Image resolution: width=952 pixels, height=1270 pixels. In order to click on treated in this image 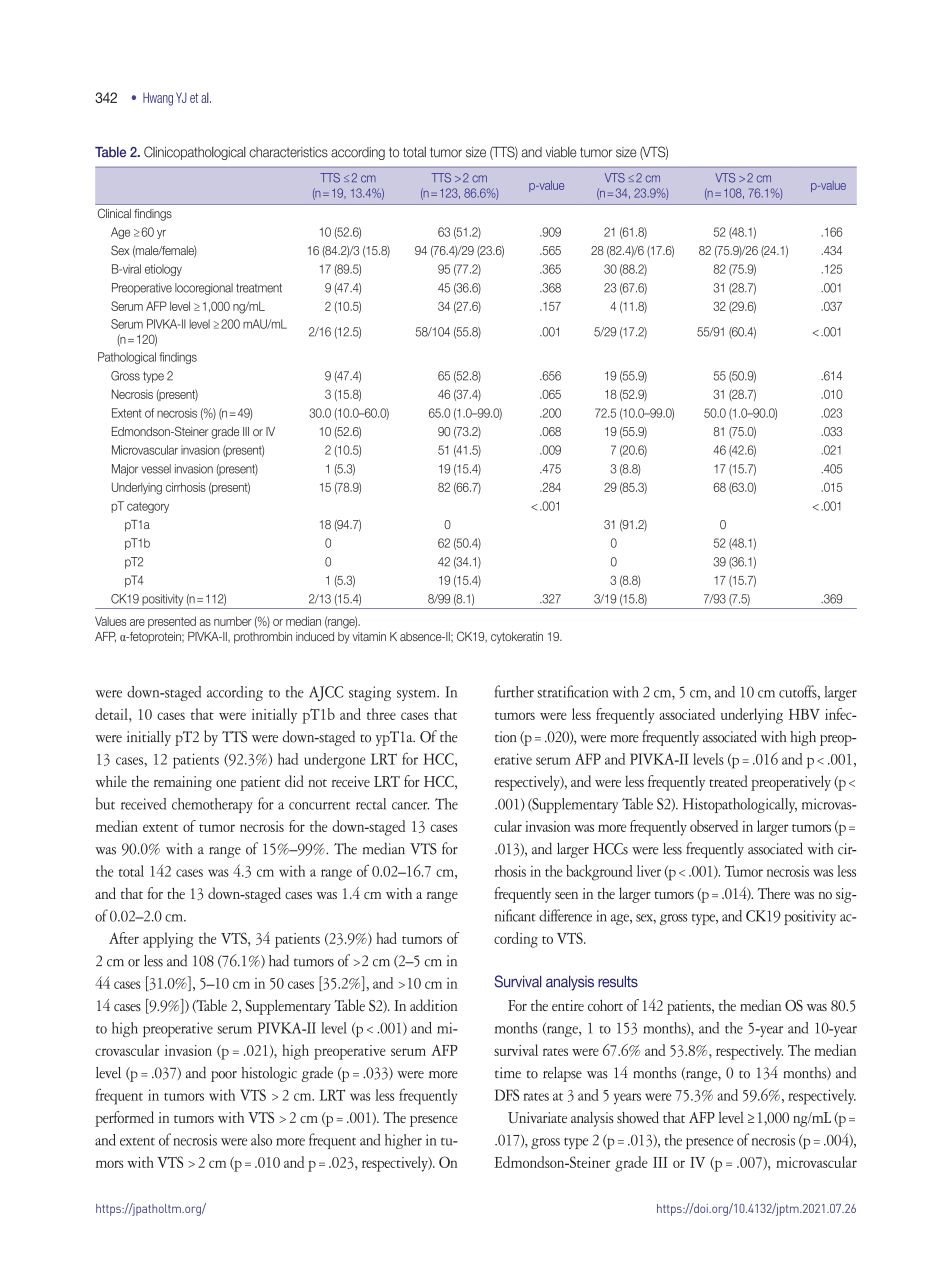, I will do `click(728, 781)`.
